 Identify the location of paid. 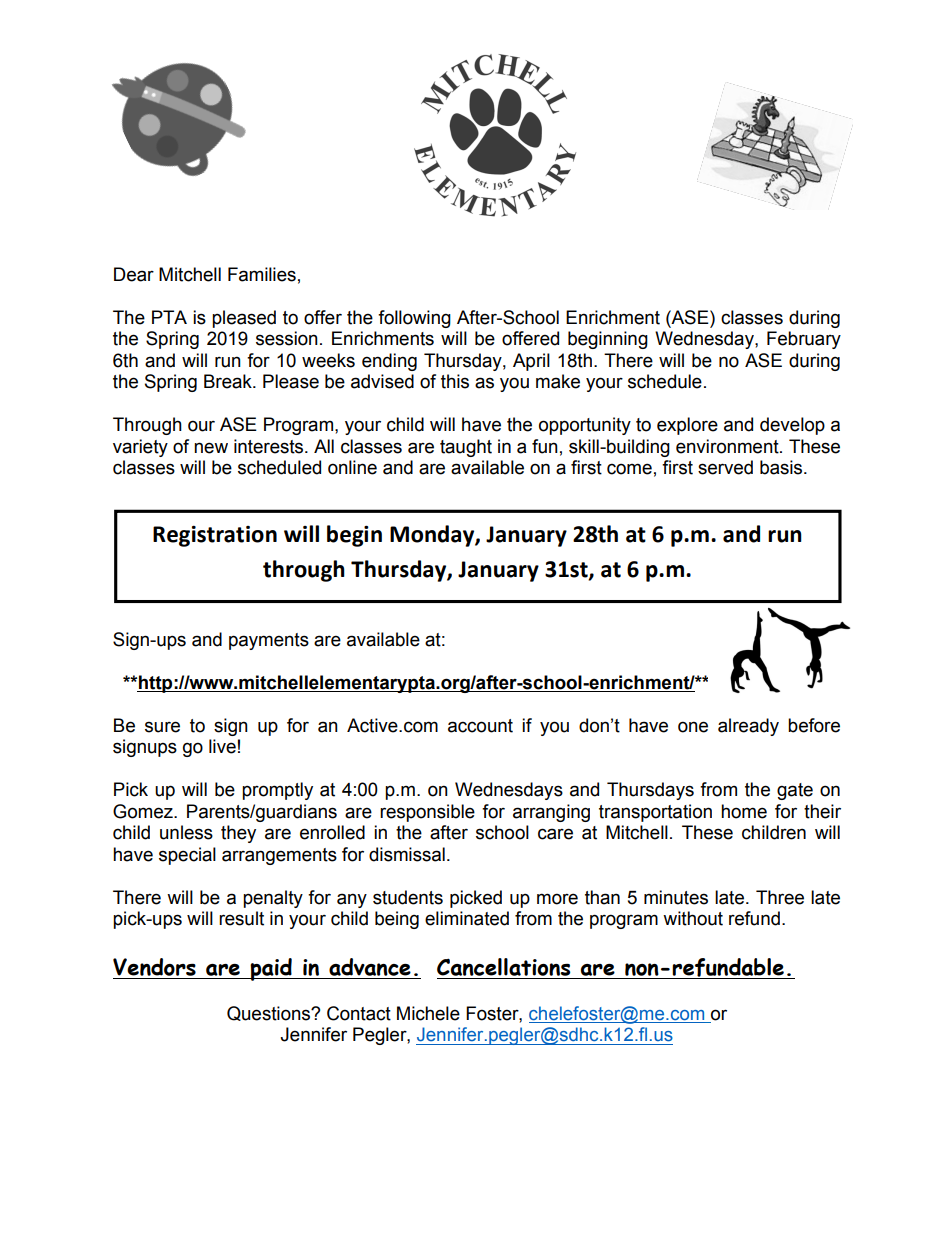
(271, 969).
